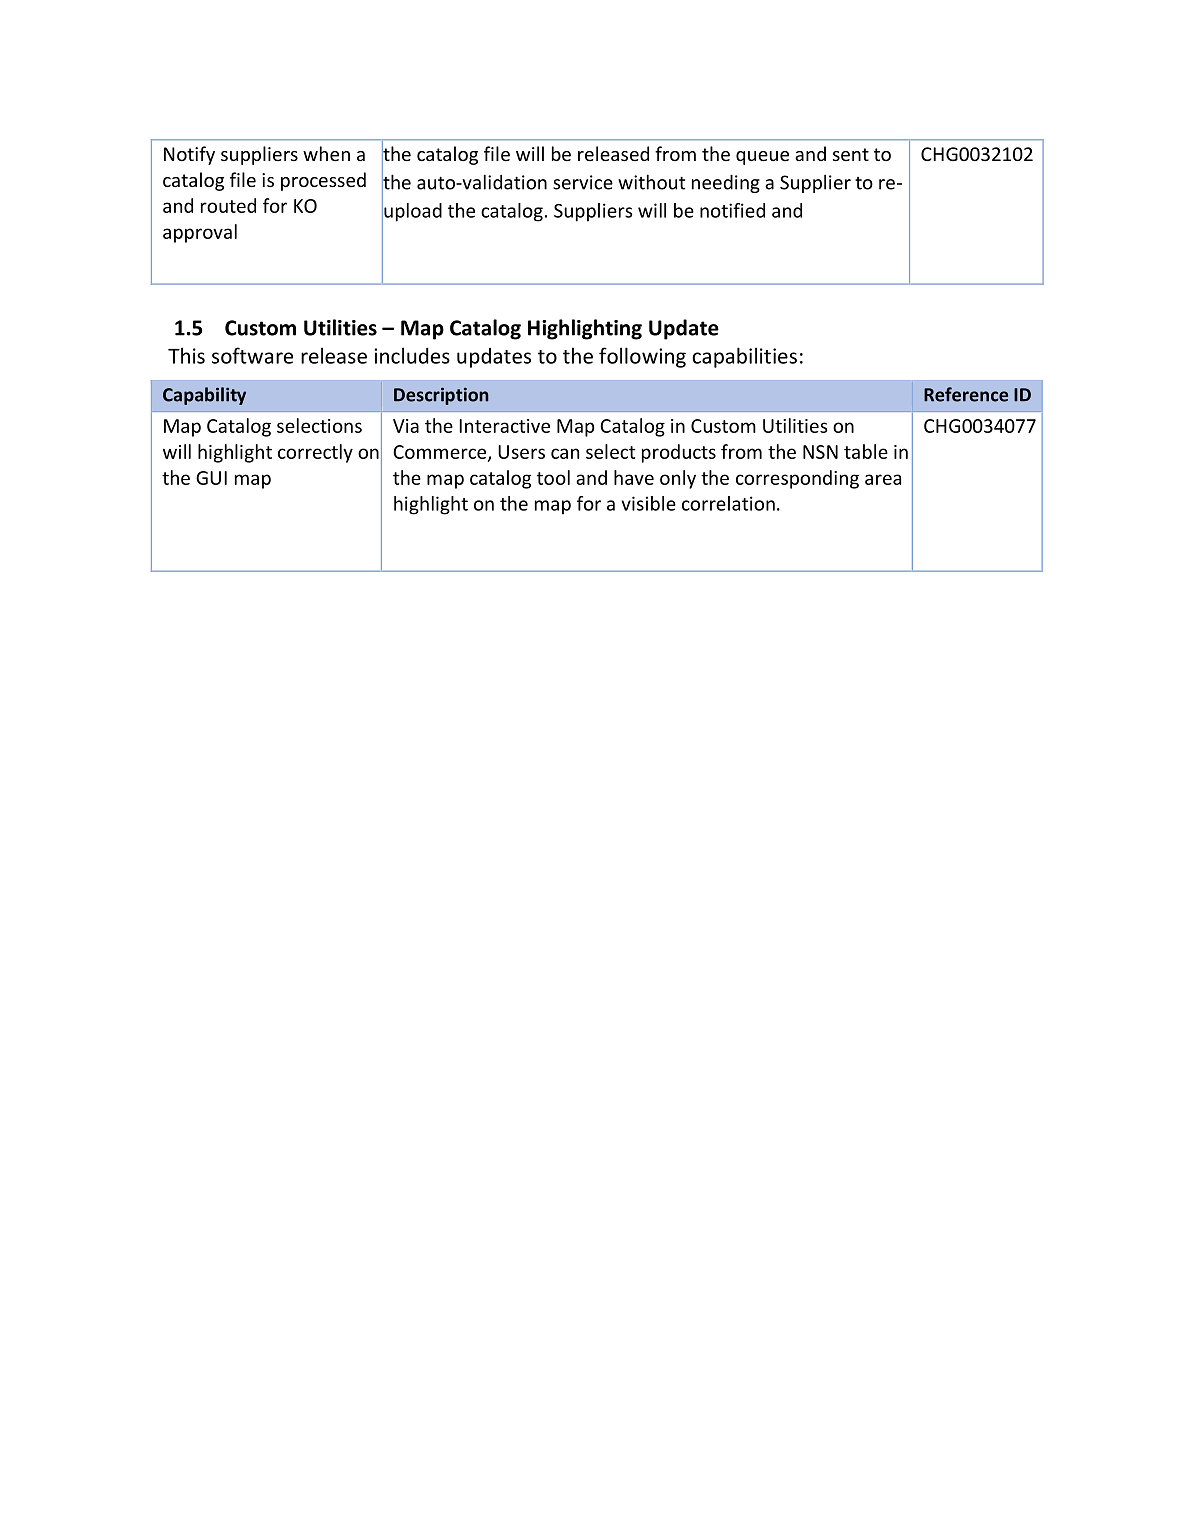 The image size is (1182, 1530). I want to click on sent, so click(851, 154).
